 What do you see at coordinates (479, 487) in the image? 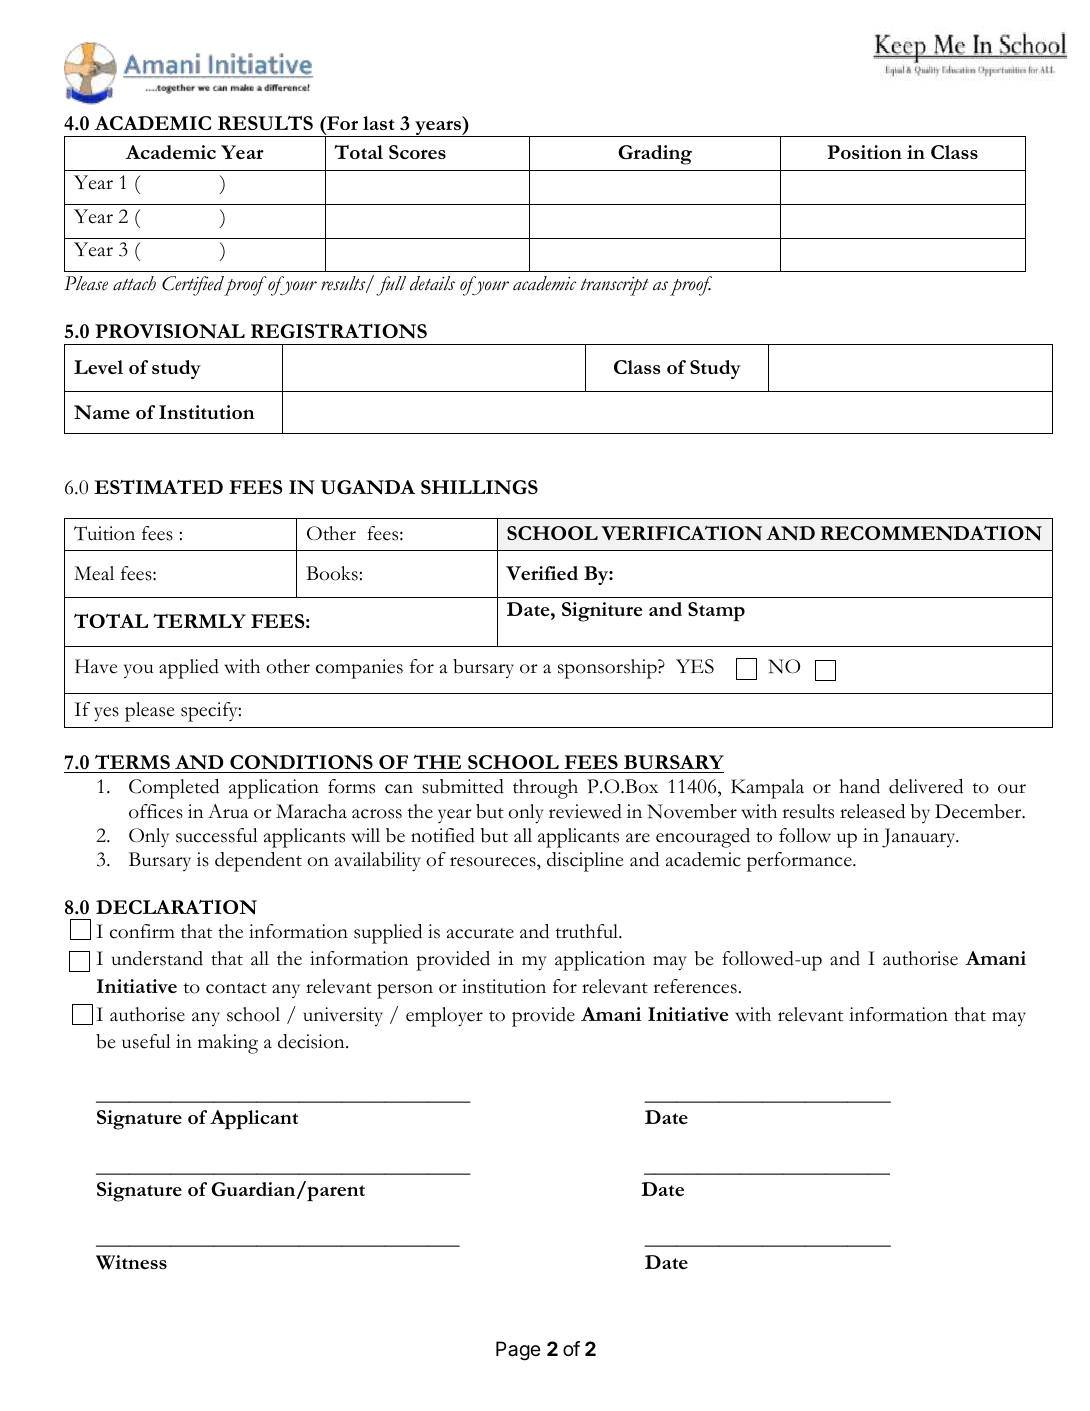
I see `SHILLINGS` at bounding box center [479, 487].
